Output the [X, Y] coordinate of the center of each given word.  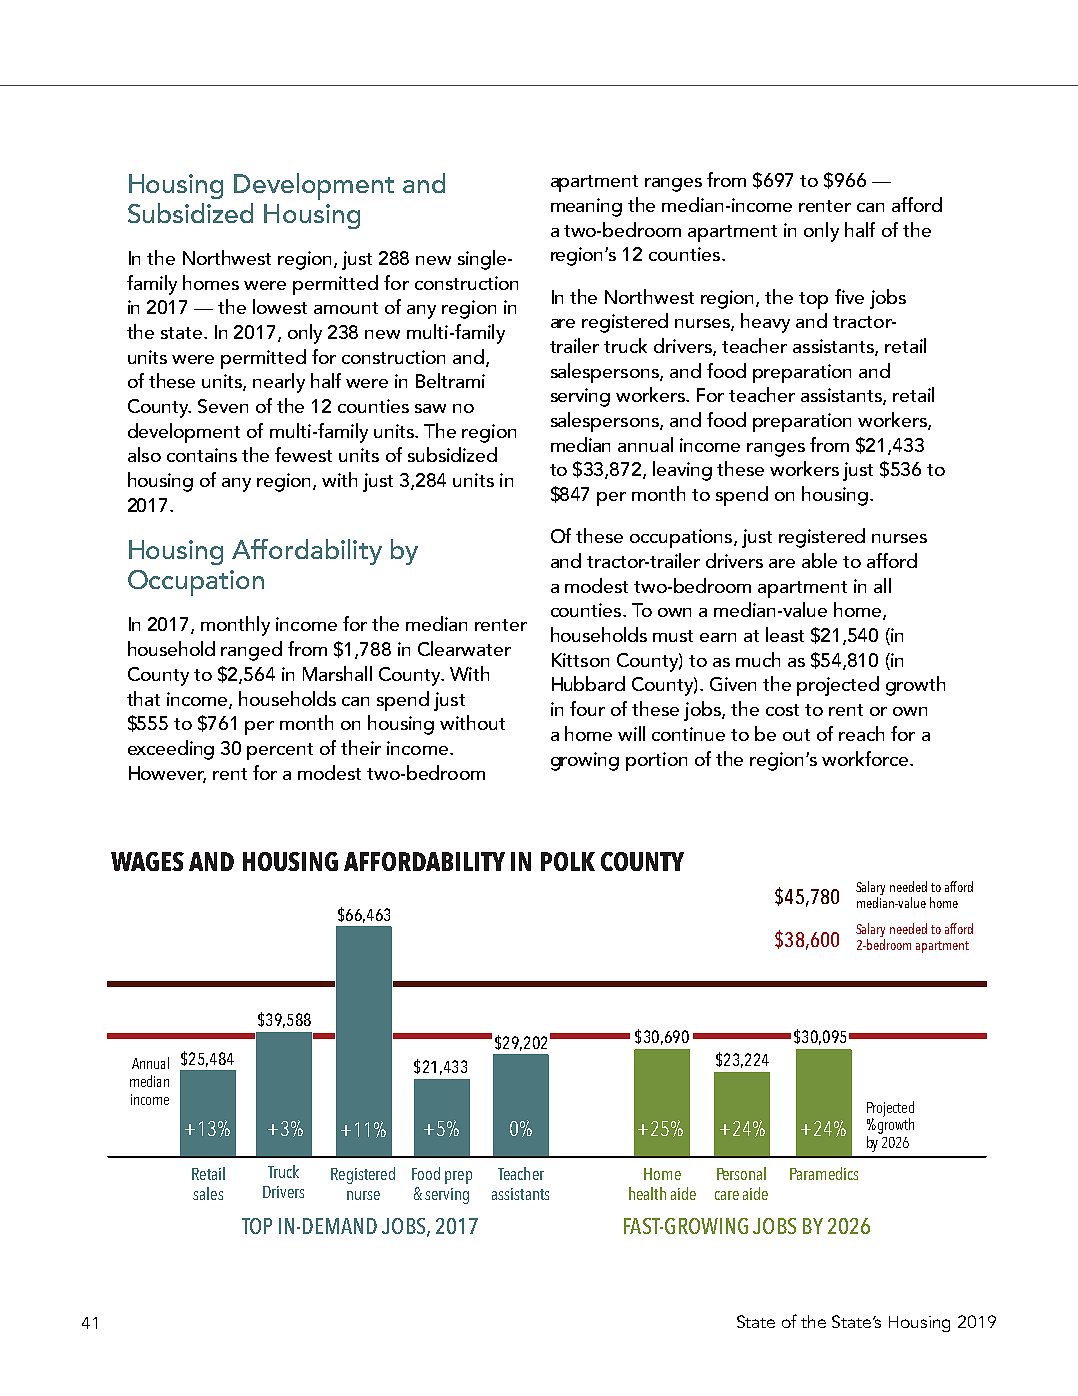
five [849, 296]
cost [782, 710]
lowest [280, 306]
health [647, 1193]
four [587, 708]
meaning [586, 207]
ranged [251, 651]
